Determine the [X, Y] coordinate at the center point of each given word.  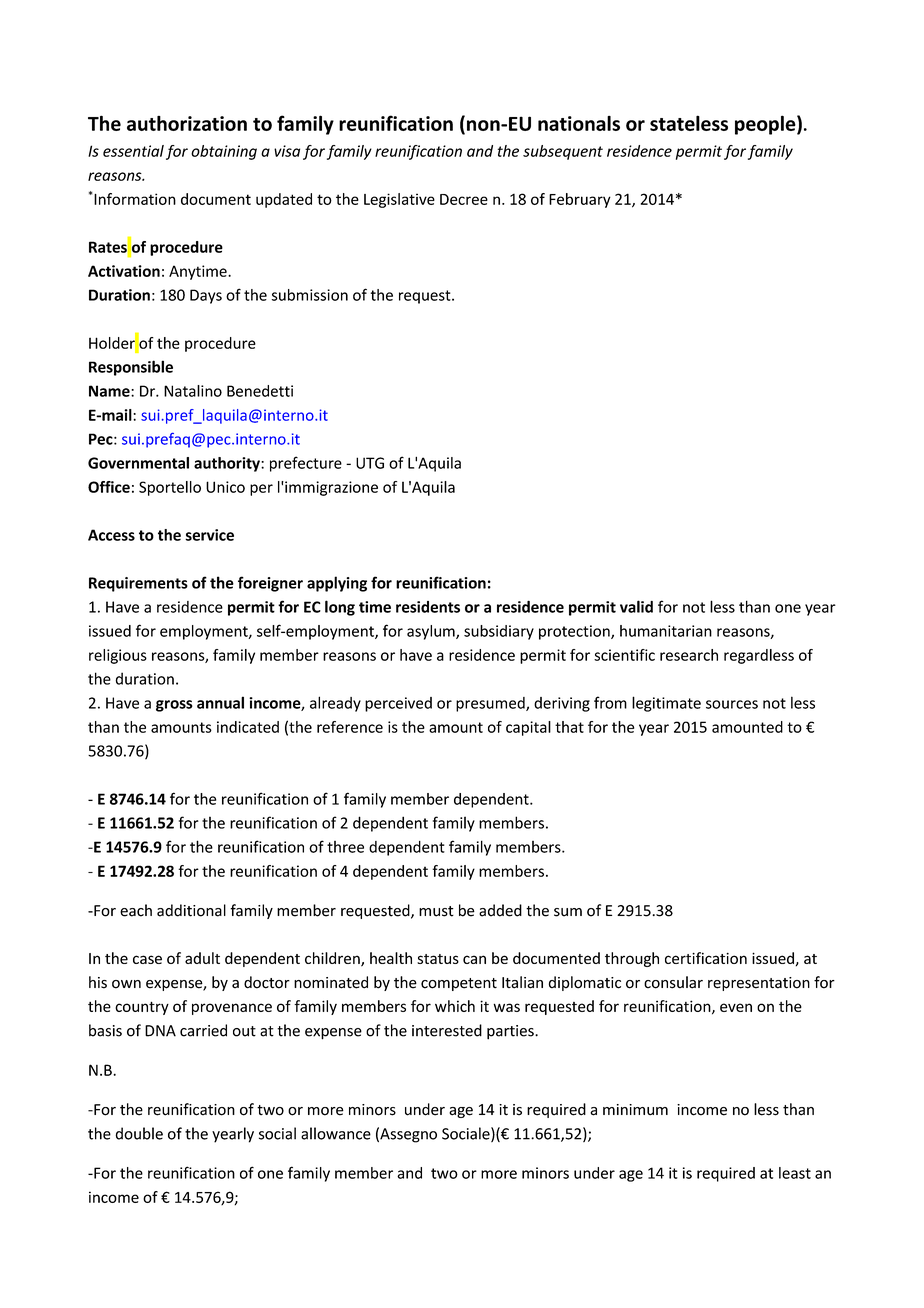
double [139, 1133]
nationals [579, 123]
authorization [187, 123]
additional [191, 910]
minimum [635, 1109]
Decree [464, 199]
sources [732, 704]
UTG [370, 463]
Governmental [138, 463]
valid [636, 606]
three [345, 847]
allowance [336, 1133]
